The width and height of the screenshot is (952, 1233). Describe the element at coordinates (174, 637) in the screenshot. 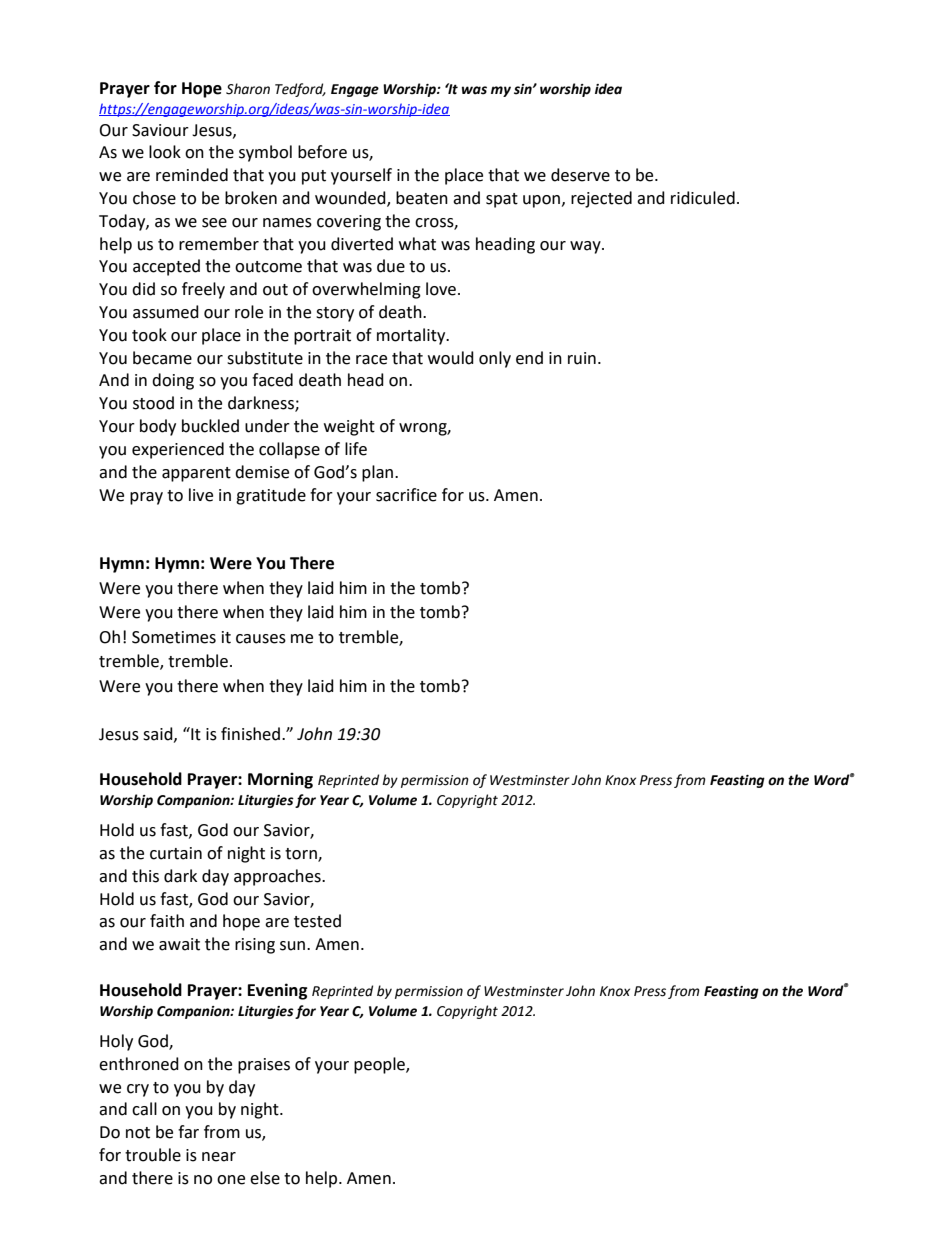

I see `Sometimes` at that location.
